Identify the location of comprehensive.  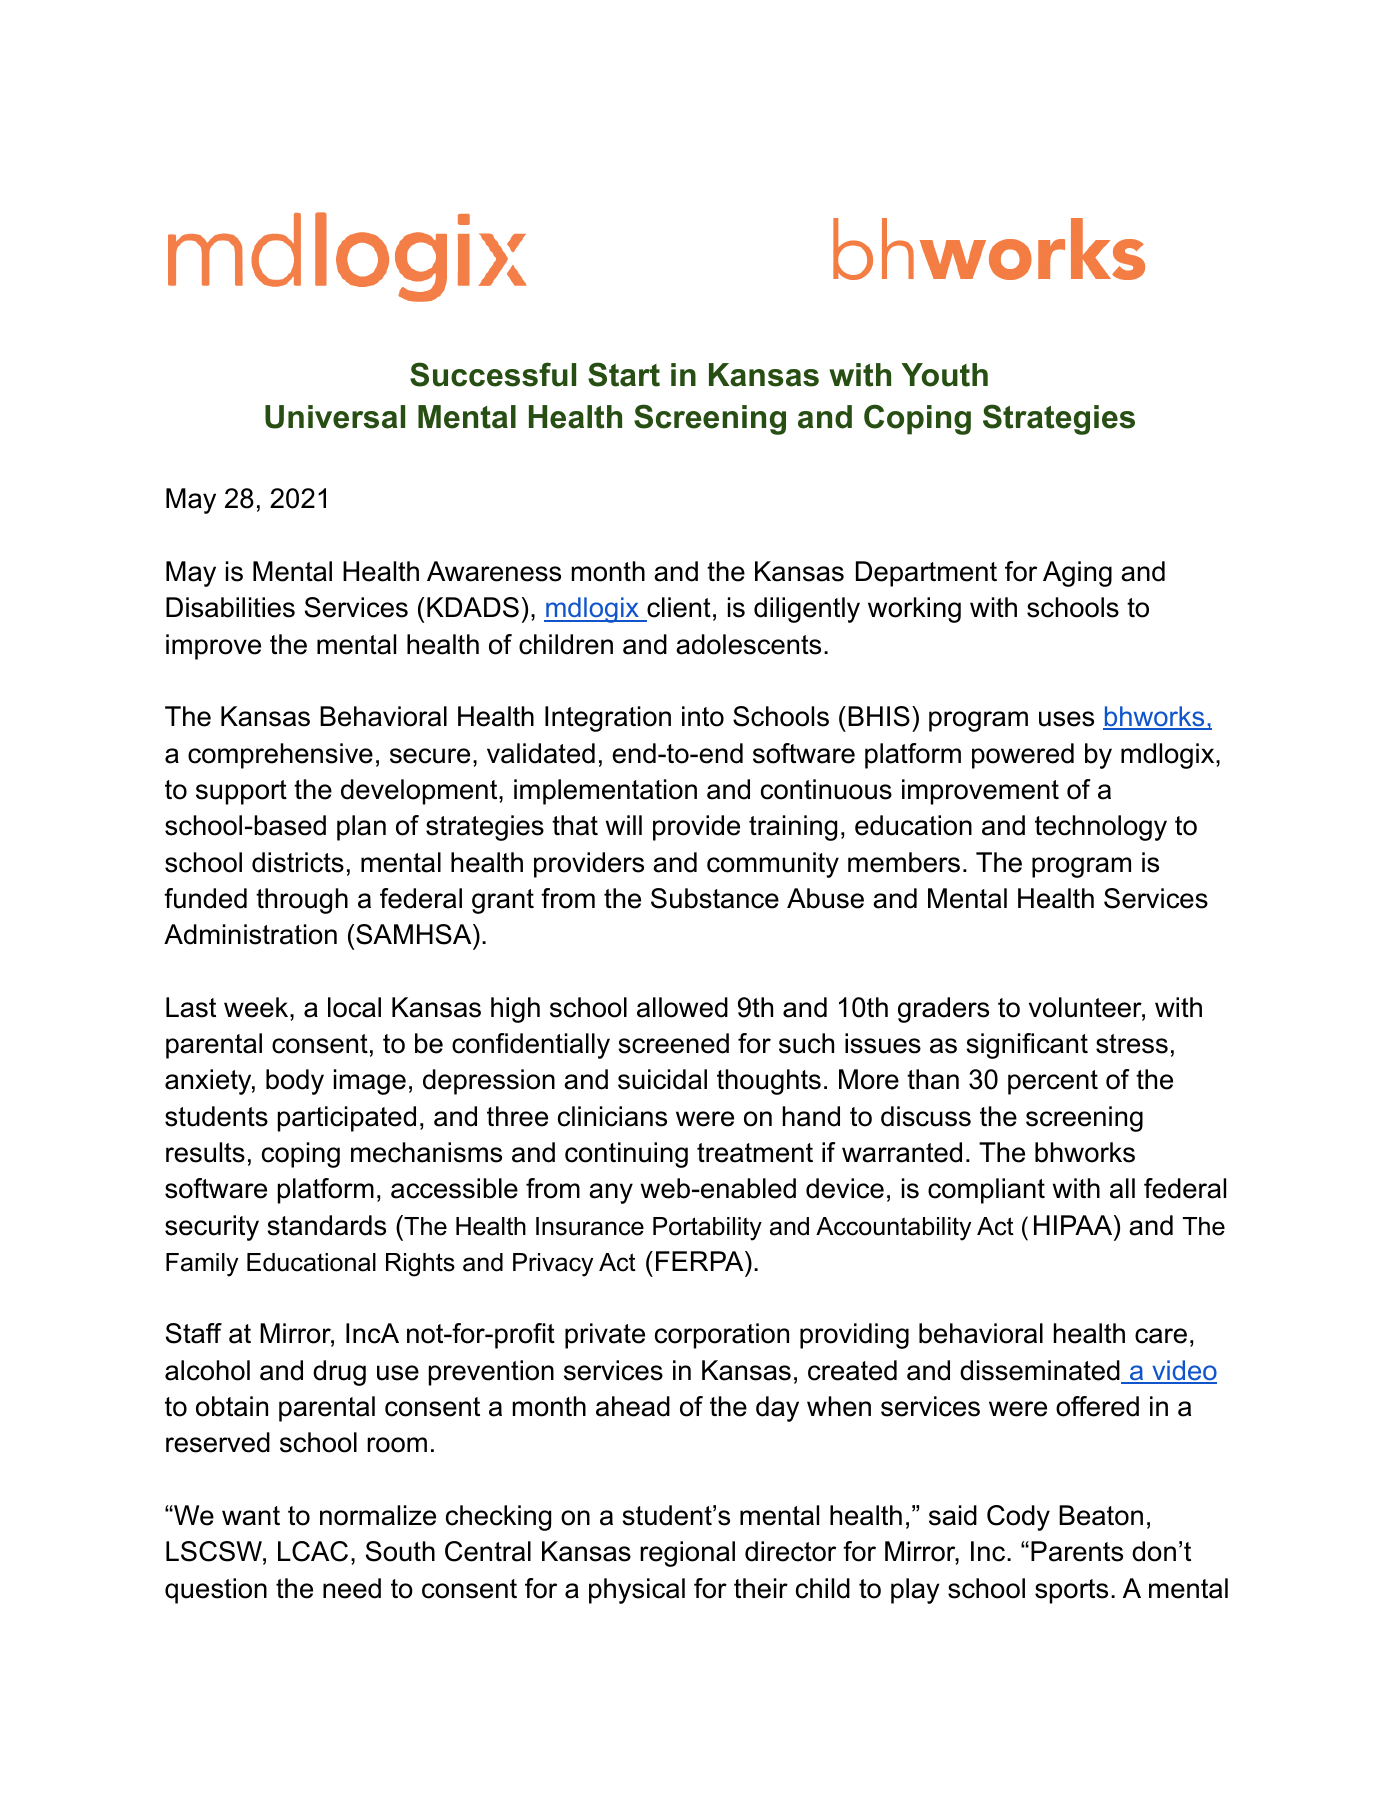
(280, 756).
